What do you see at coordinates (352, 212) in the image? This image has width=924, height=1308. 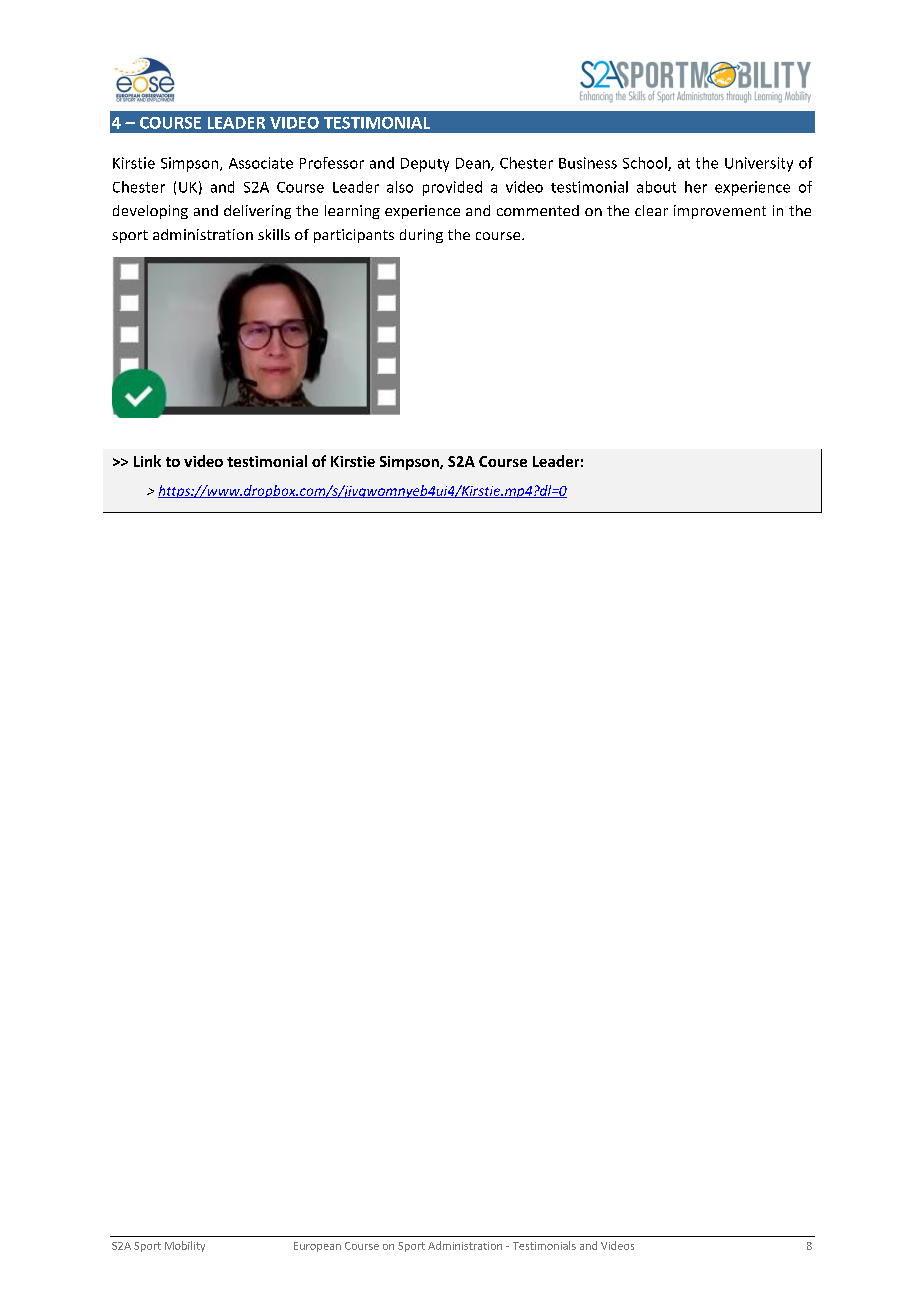 I see `learning` at bounding box center [352, 212].
